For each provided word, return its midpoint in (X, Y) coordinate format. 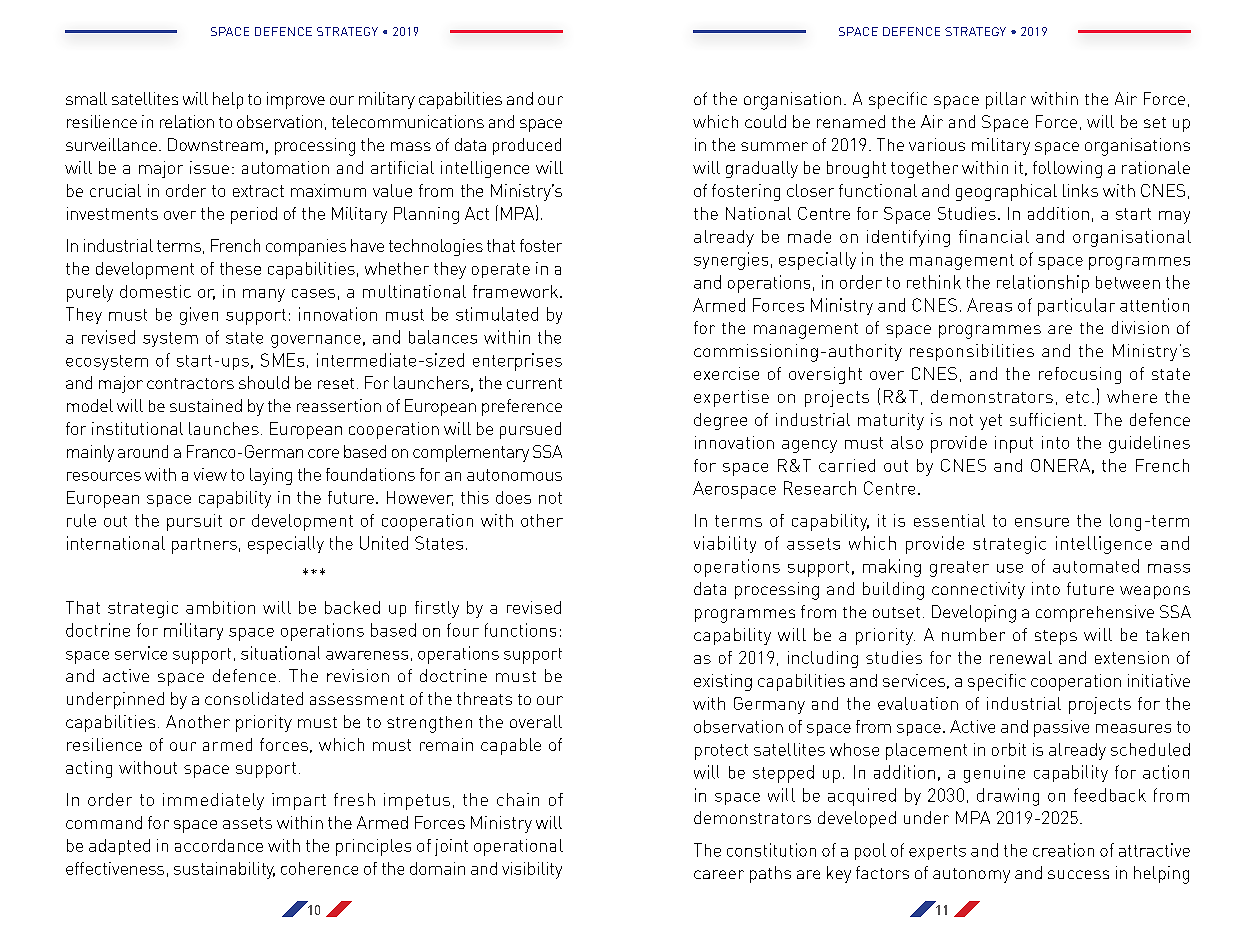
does (513, 497)
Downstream (215, 144)
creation (1063, 850)
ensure (1042, 522)
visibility (532, 870)
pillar (1006, 100)
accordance (219, 845)
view (210, 474)
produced (527, 146)
